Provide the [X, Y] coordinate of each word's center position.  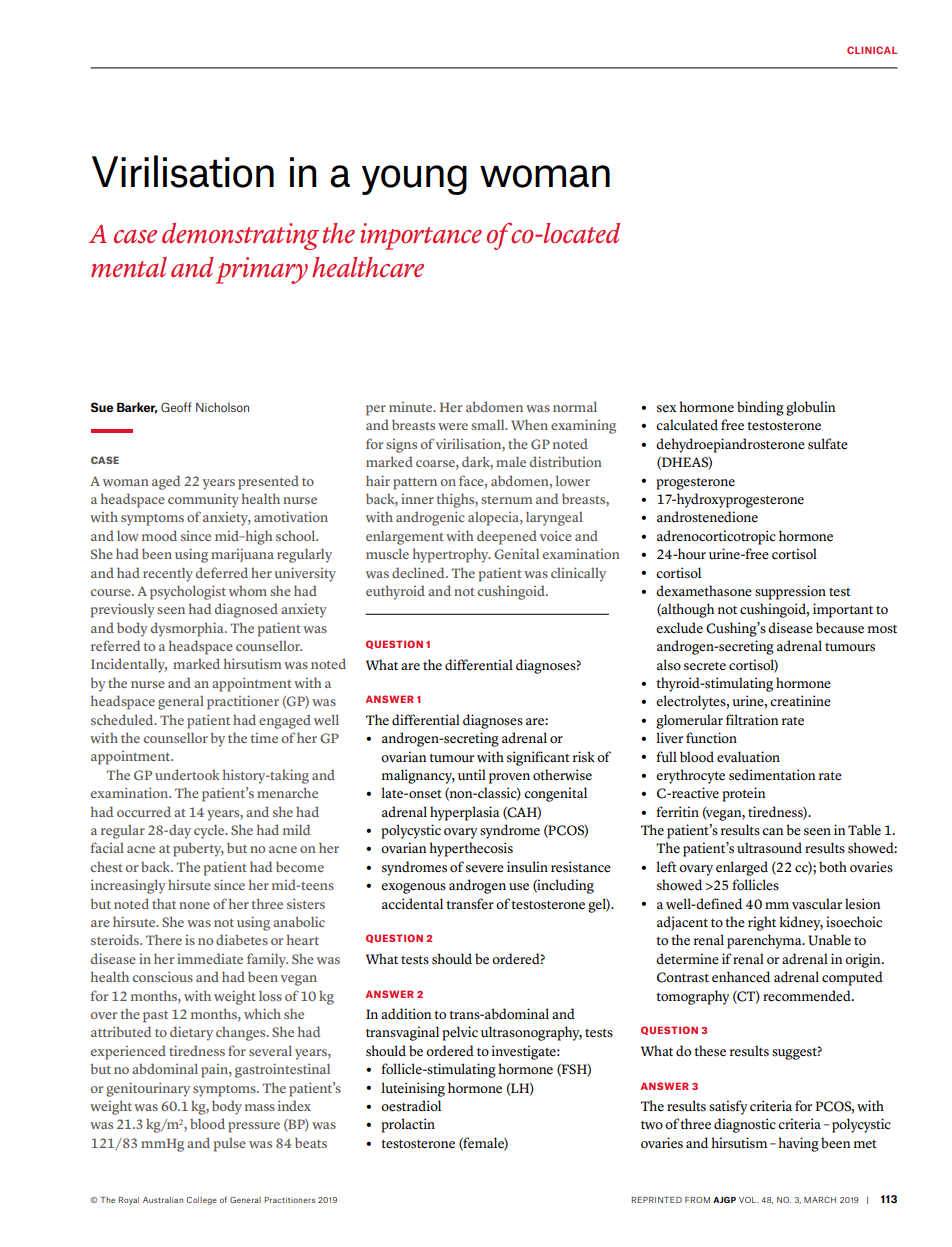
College [201, 1201]
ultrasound [769, 848]
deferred [222, 572]
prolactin [408, 1125]
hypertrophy [452, 555]
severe [485, 869]
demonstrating [240, 236]
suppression [790, 592]
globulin [811, 408]
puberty [198, 849]
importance [421, 236]
